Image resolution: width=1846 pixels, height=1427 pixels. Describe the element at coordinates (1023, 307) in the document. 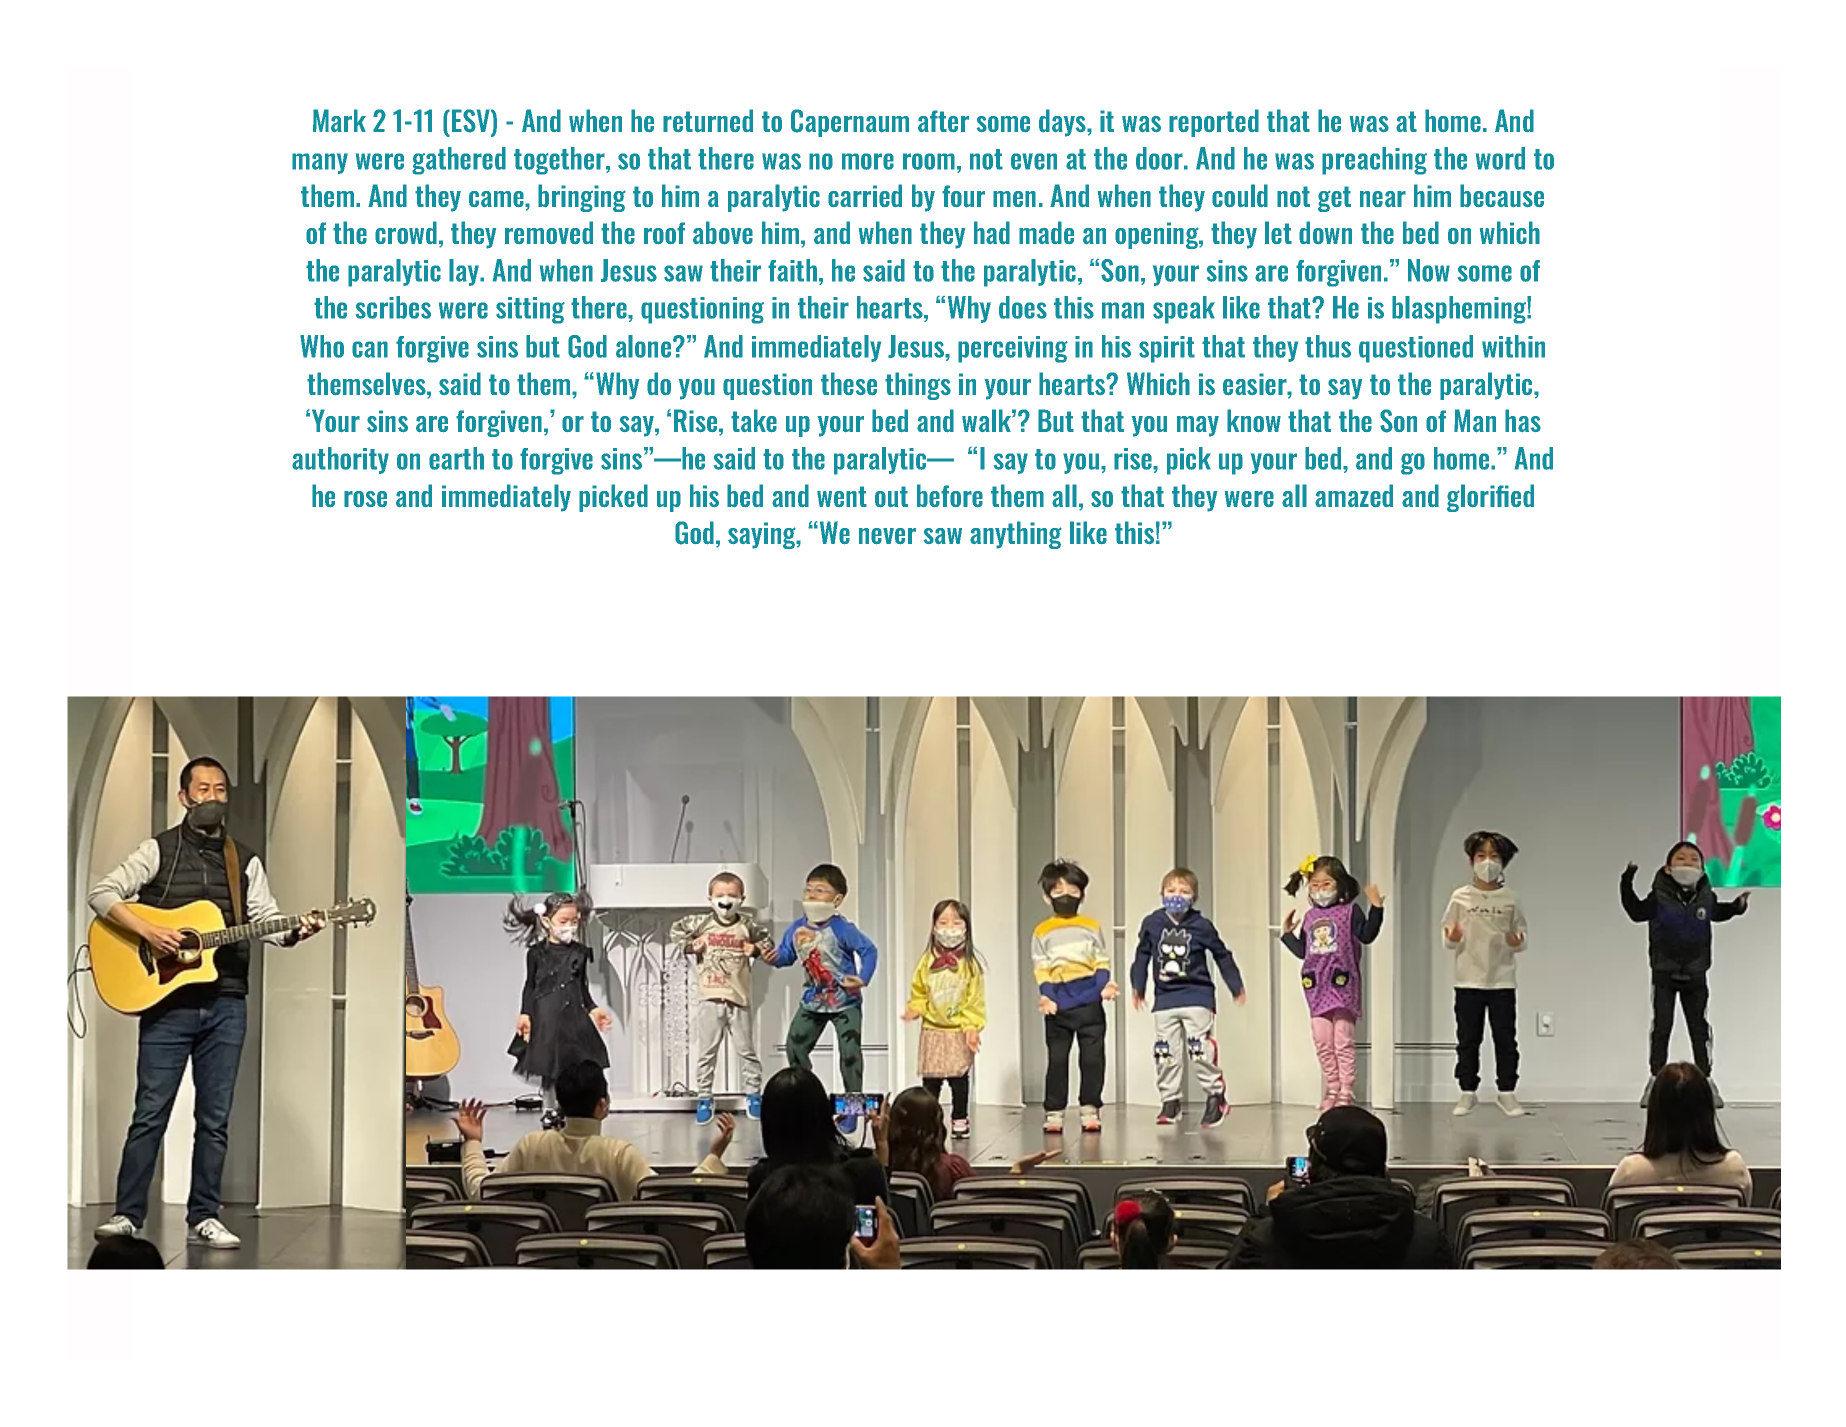

I see `does` at that location.
